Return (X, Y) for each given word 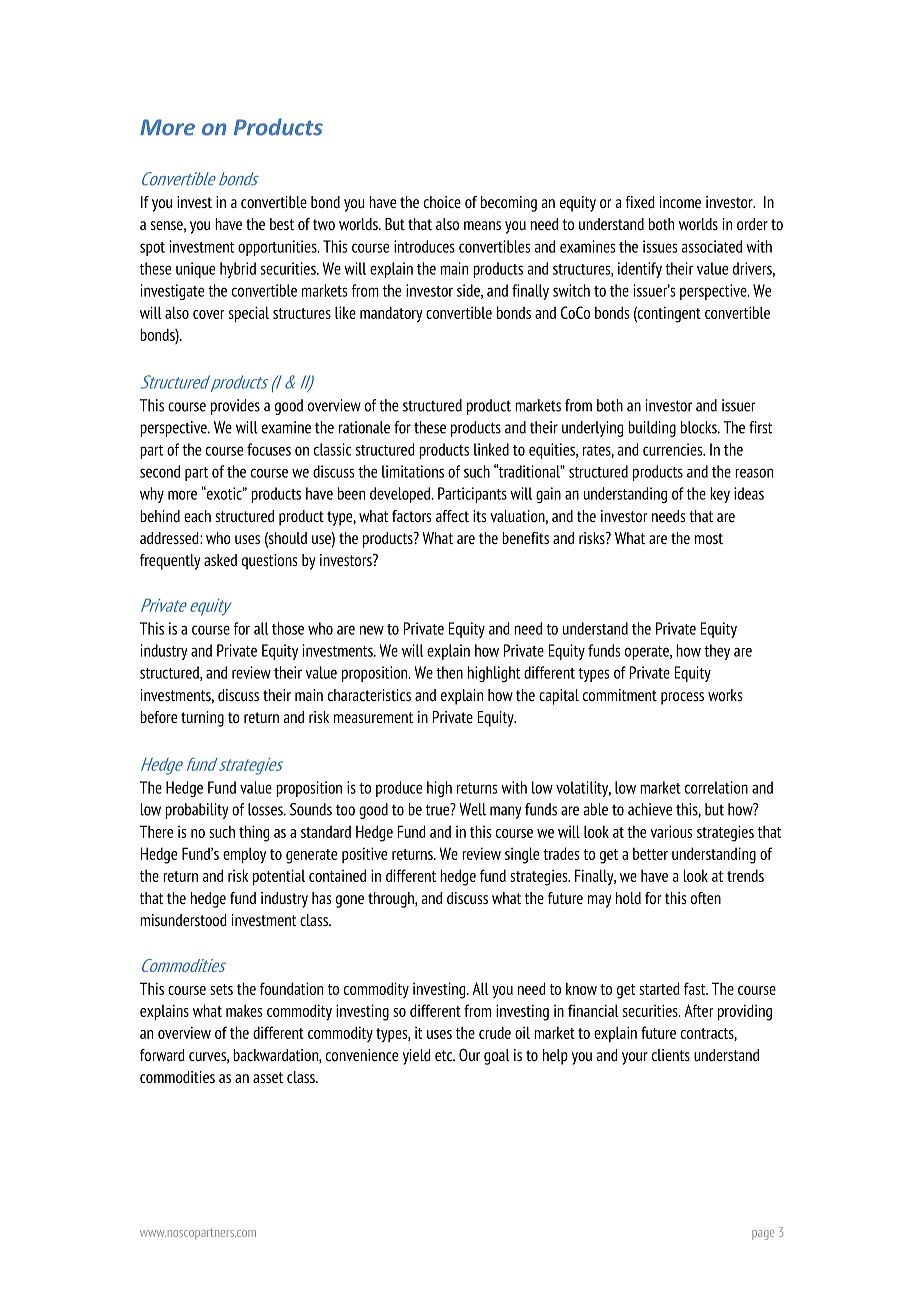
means (482, 225)
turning (202, 719)
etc (445, 1055)
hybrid (238, 270)
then (449, 672)
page (763, 1235)
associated (711, 246)
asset (268, 1077)
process (682, 698)
